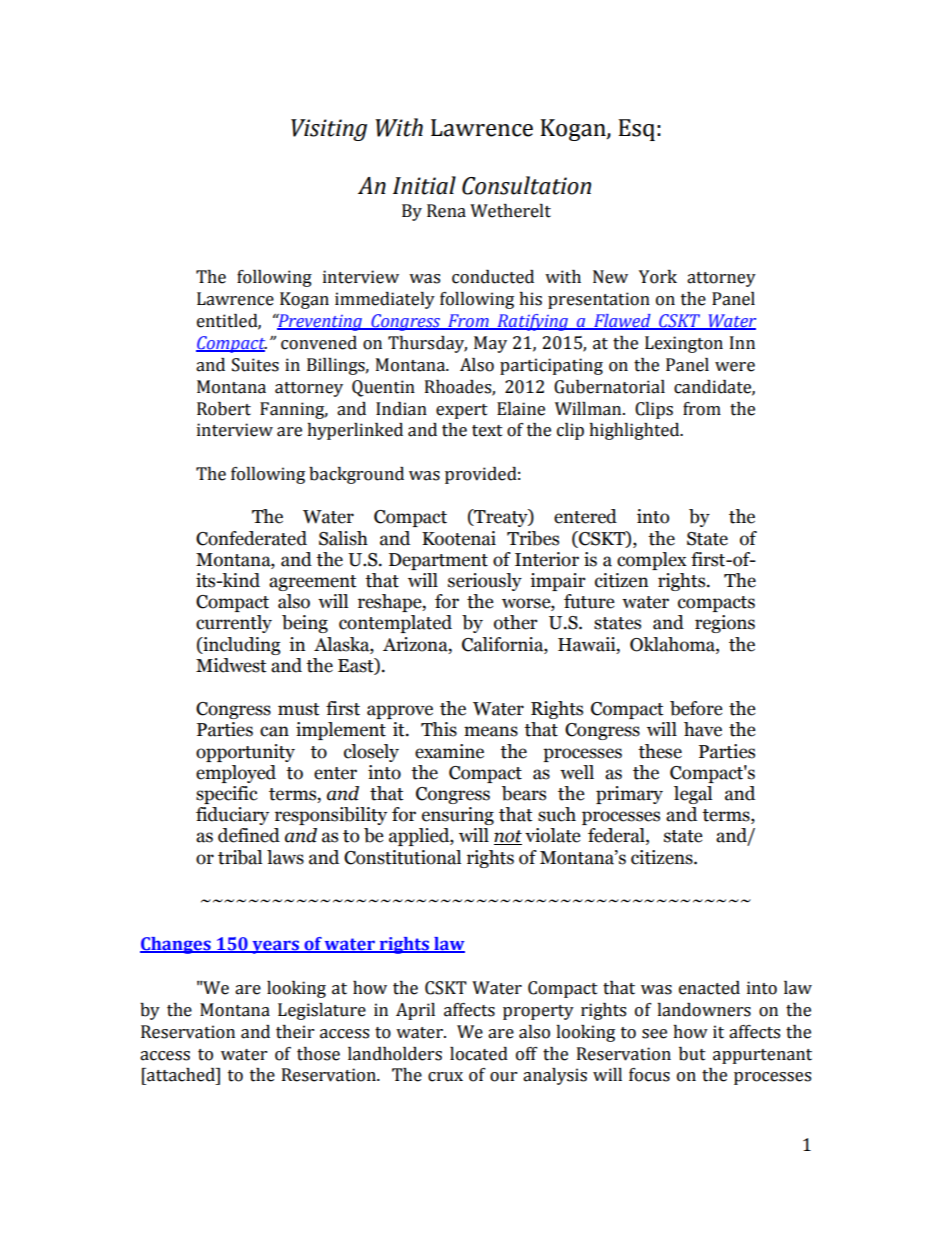 This page has width=952, height=1233. I want to click on Visiting, so click(329, 130).
